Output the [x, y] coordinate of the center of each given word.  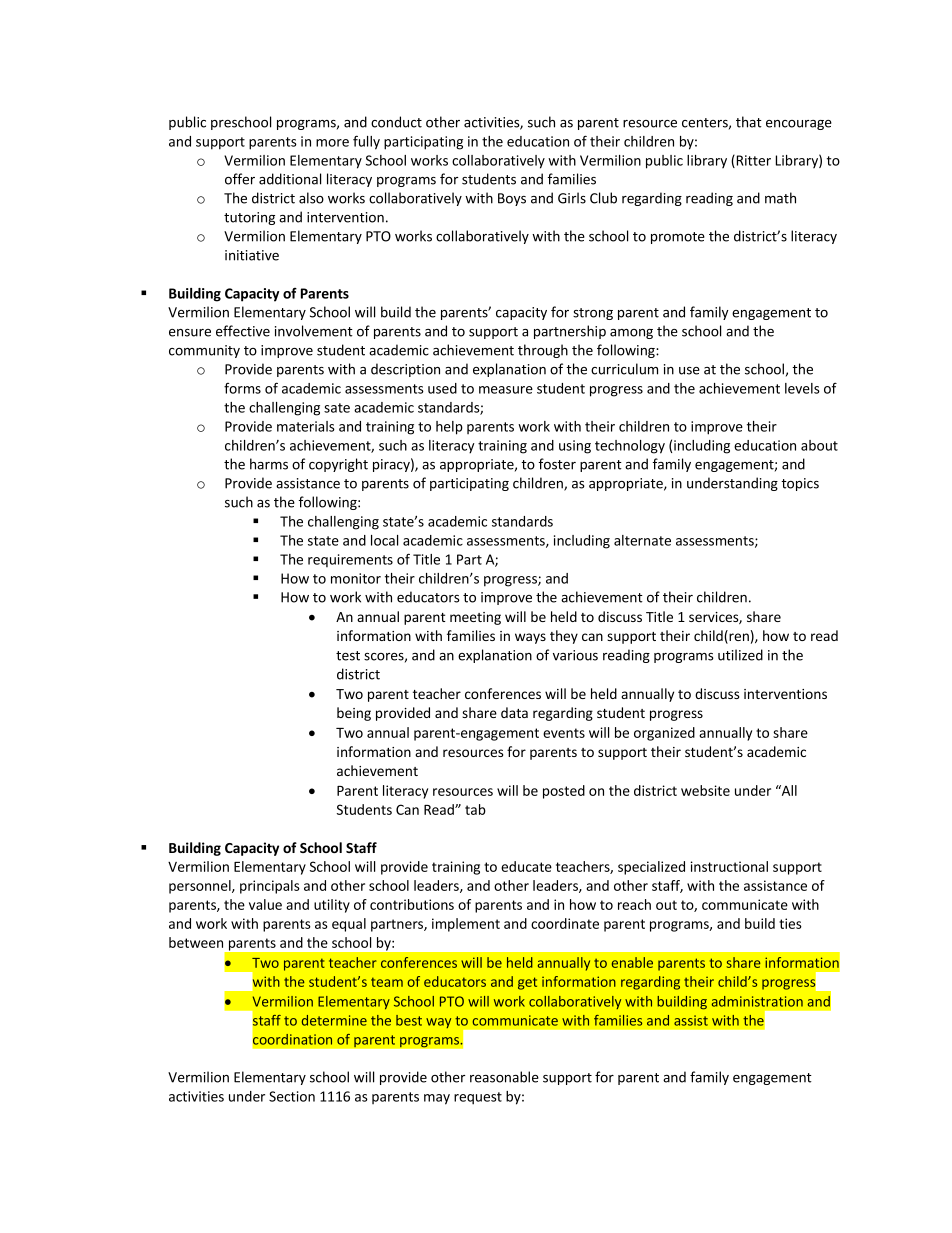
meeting [475, 618]
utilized [740, 655]
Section [292, 1096]
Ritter [752, 161]
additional [290, 179]
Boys [512, 199]
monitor [356, 578]
